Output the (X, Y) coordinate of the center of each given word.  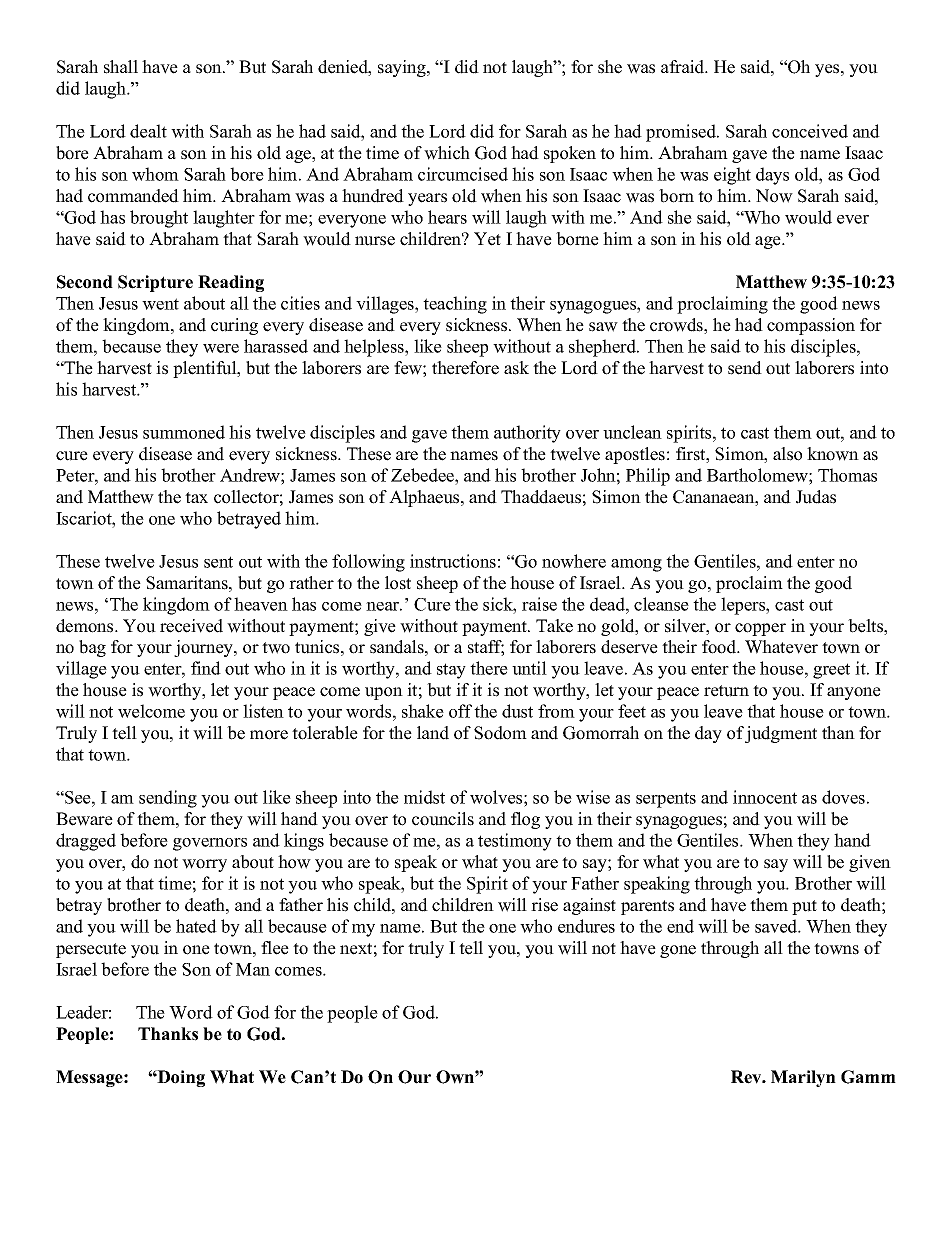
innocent (765, 797)
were (221, 348)
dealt (148, 131)
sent (218, 562)
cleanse (661, 604)
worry (204, 865)
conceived (810, 131)
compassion (811, 326)
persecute (91, 950)
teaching (455, 305)
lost (398, 583)
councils (443, 819)
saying (403, 68)
